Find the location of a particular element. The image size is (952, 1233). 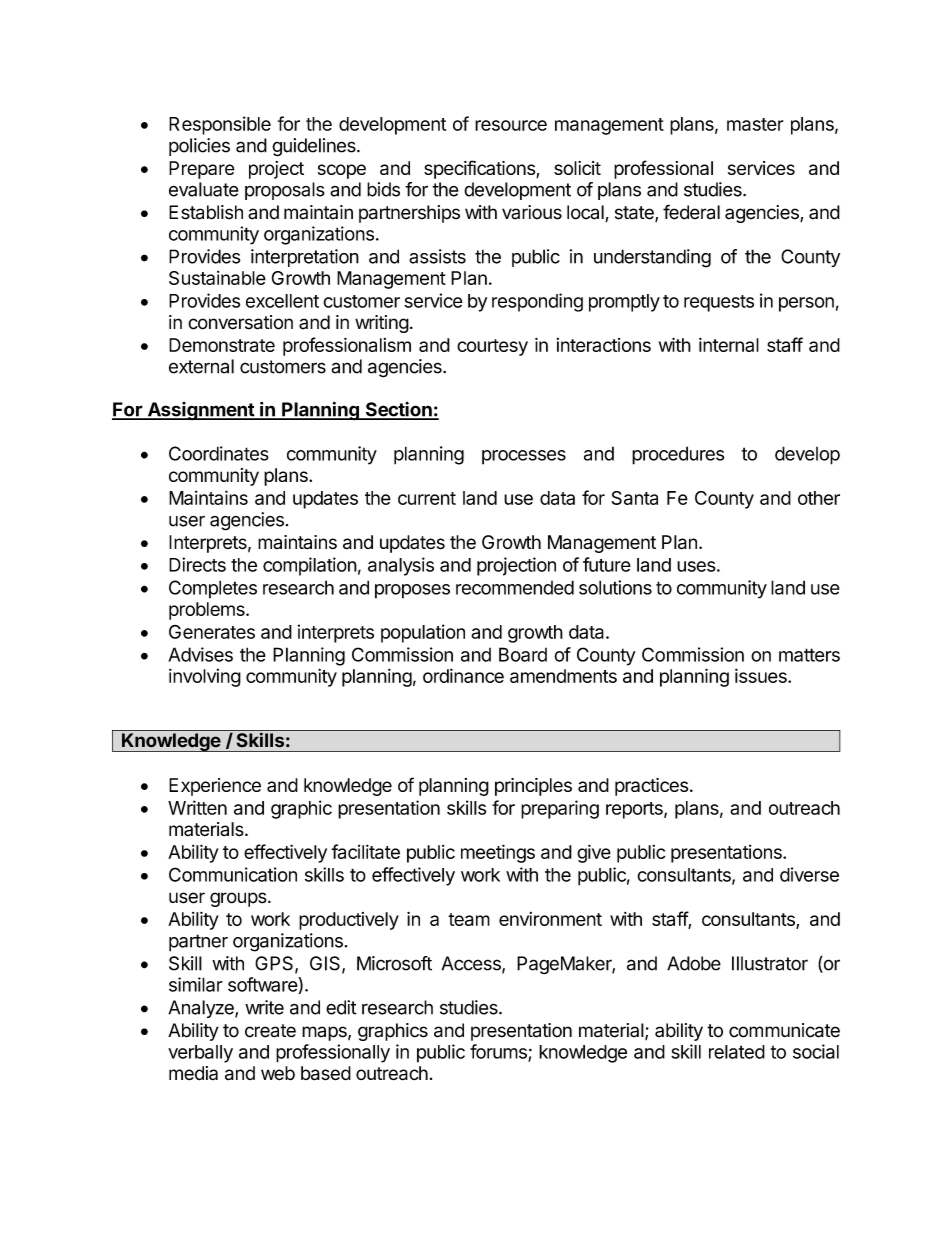

recommended is located at coordinates (515, 587).
